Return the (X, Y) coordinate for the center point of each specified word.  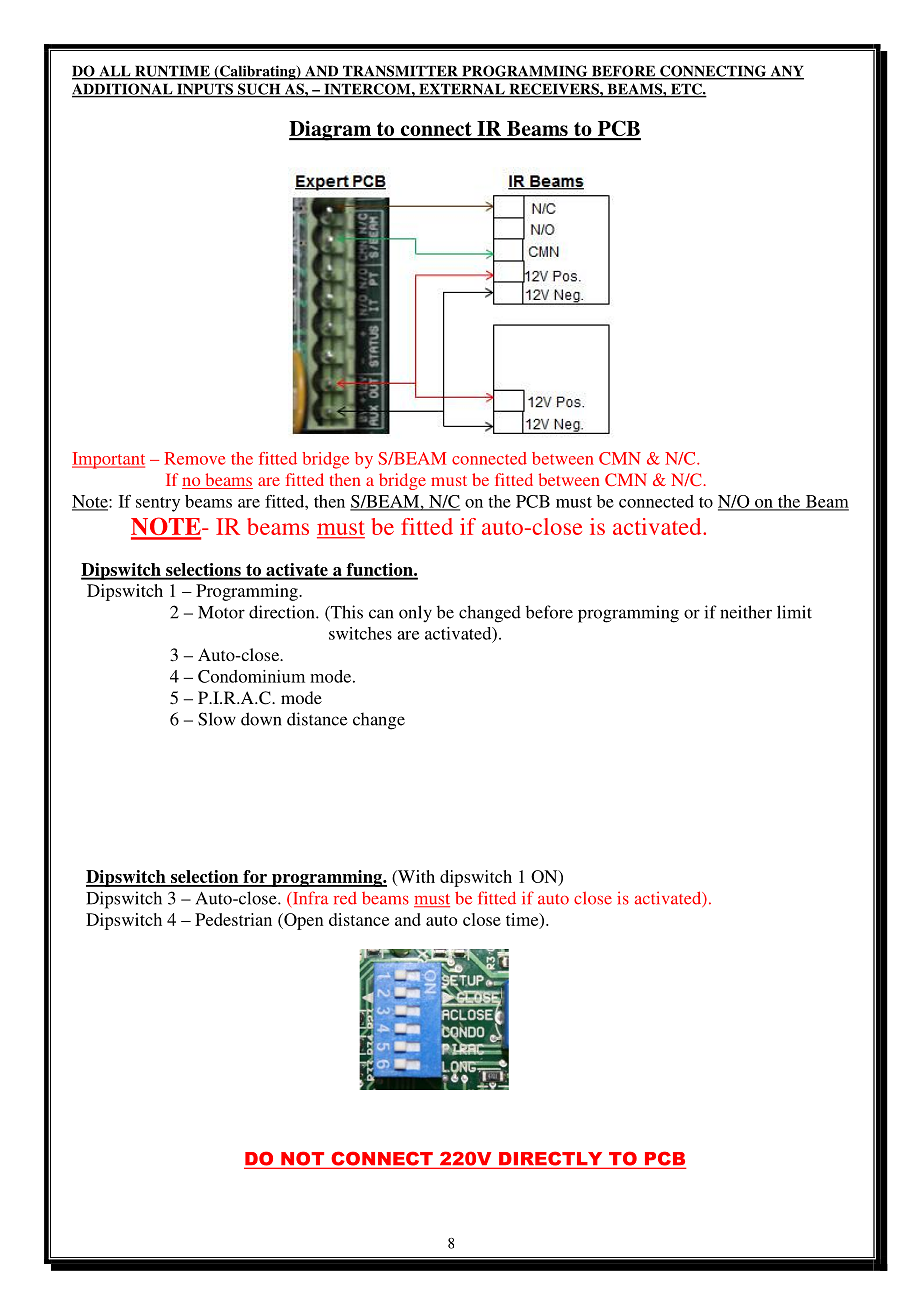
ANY (786, 72)
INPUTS (205, 90)
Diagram (331, 130)
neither (746, 612)
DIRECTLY (551, 1159)
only (415, 613)
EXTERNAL (462, 90)
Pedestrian (233, 919)
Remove (194, 458)
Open (303, 921)
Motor (221, 612)
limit (794, 612)
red (345, 898)
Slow (217, 719)
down (261, 719)
